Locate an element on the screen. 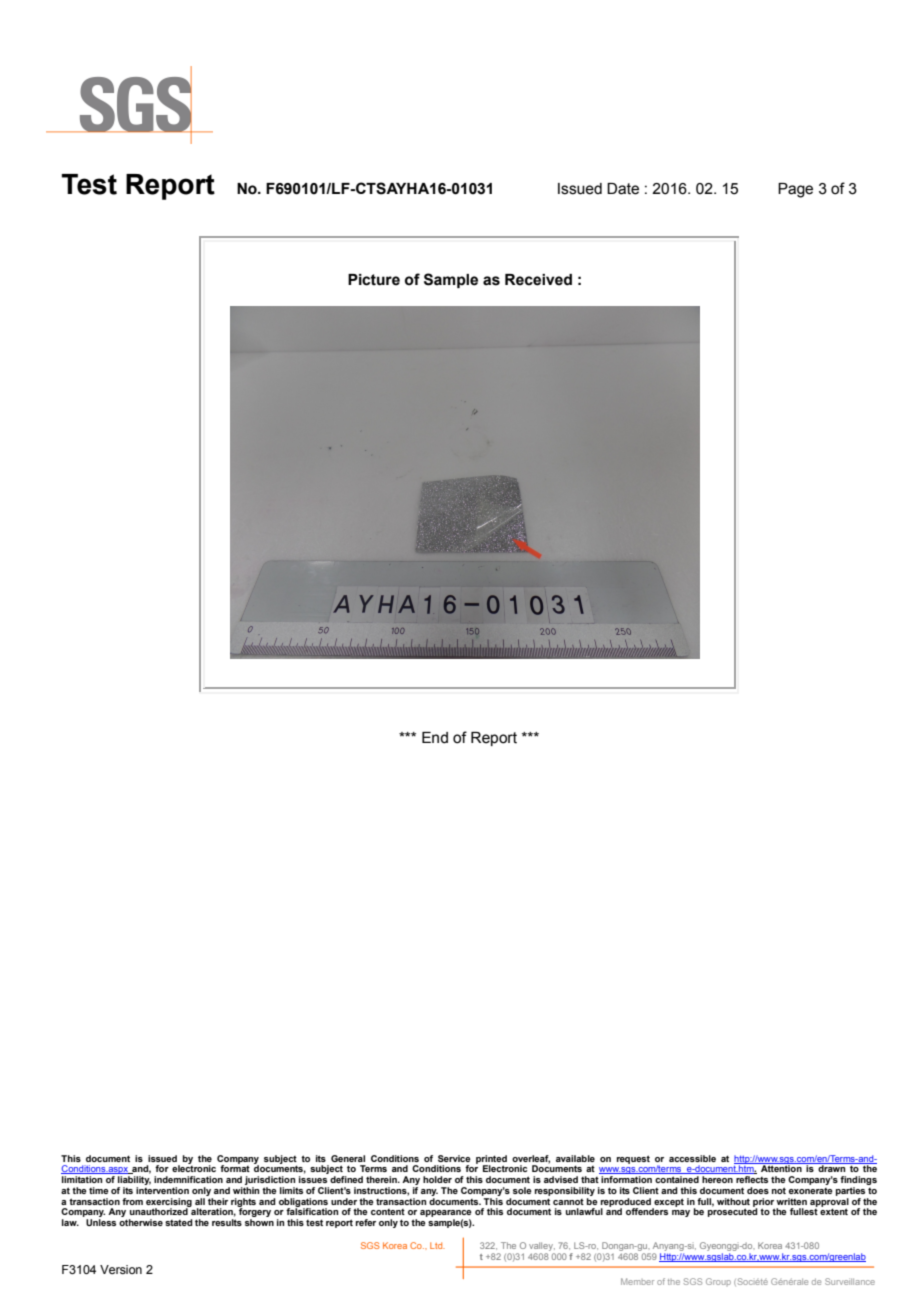 Image resolution: width=924 pixels, height=1308 pixels. request is located at coordinates (633, 1159).
